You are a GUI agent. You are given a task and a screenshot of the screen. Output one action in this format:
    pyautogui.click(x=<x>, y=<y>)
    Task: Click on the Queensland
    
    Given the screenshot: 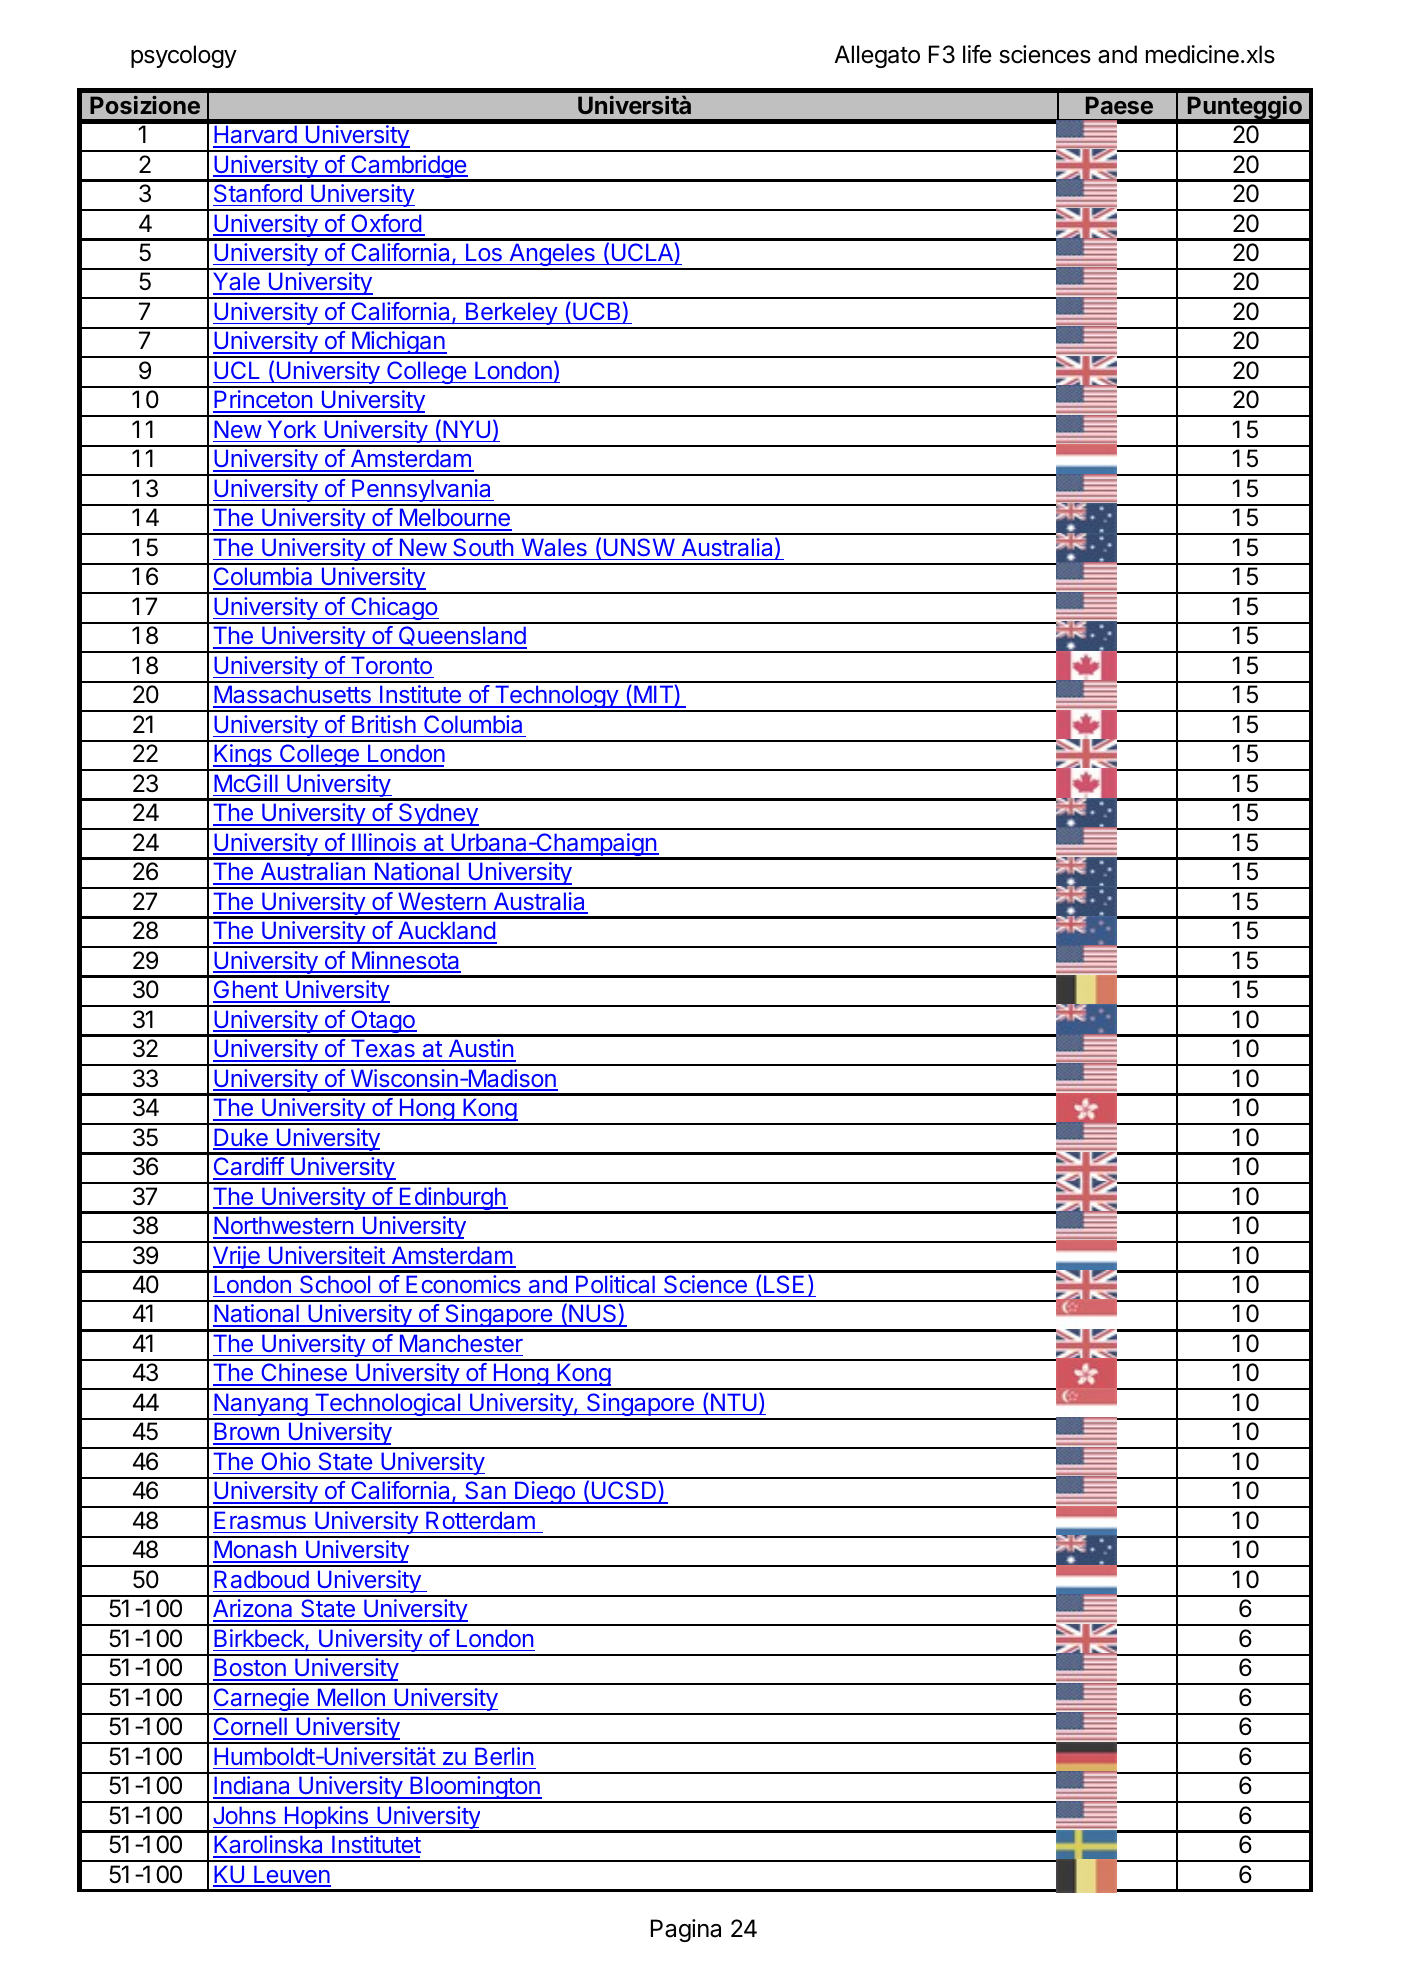 What is the action you would take?
    pyautogui.click(x=461, y=637)
